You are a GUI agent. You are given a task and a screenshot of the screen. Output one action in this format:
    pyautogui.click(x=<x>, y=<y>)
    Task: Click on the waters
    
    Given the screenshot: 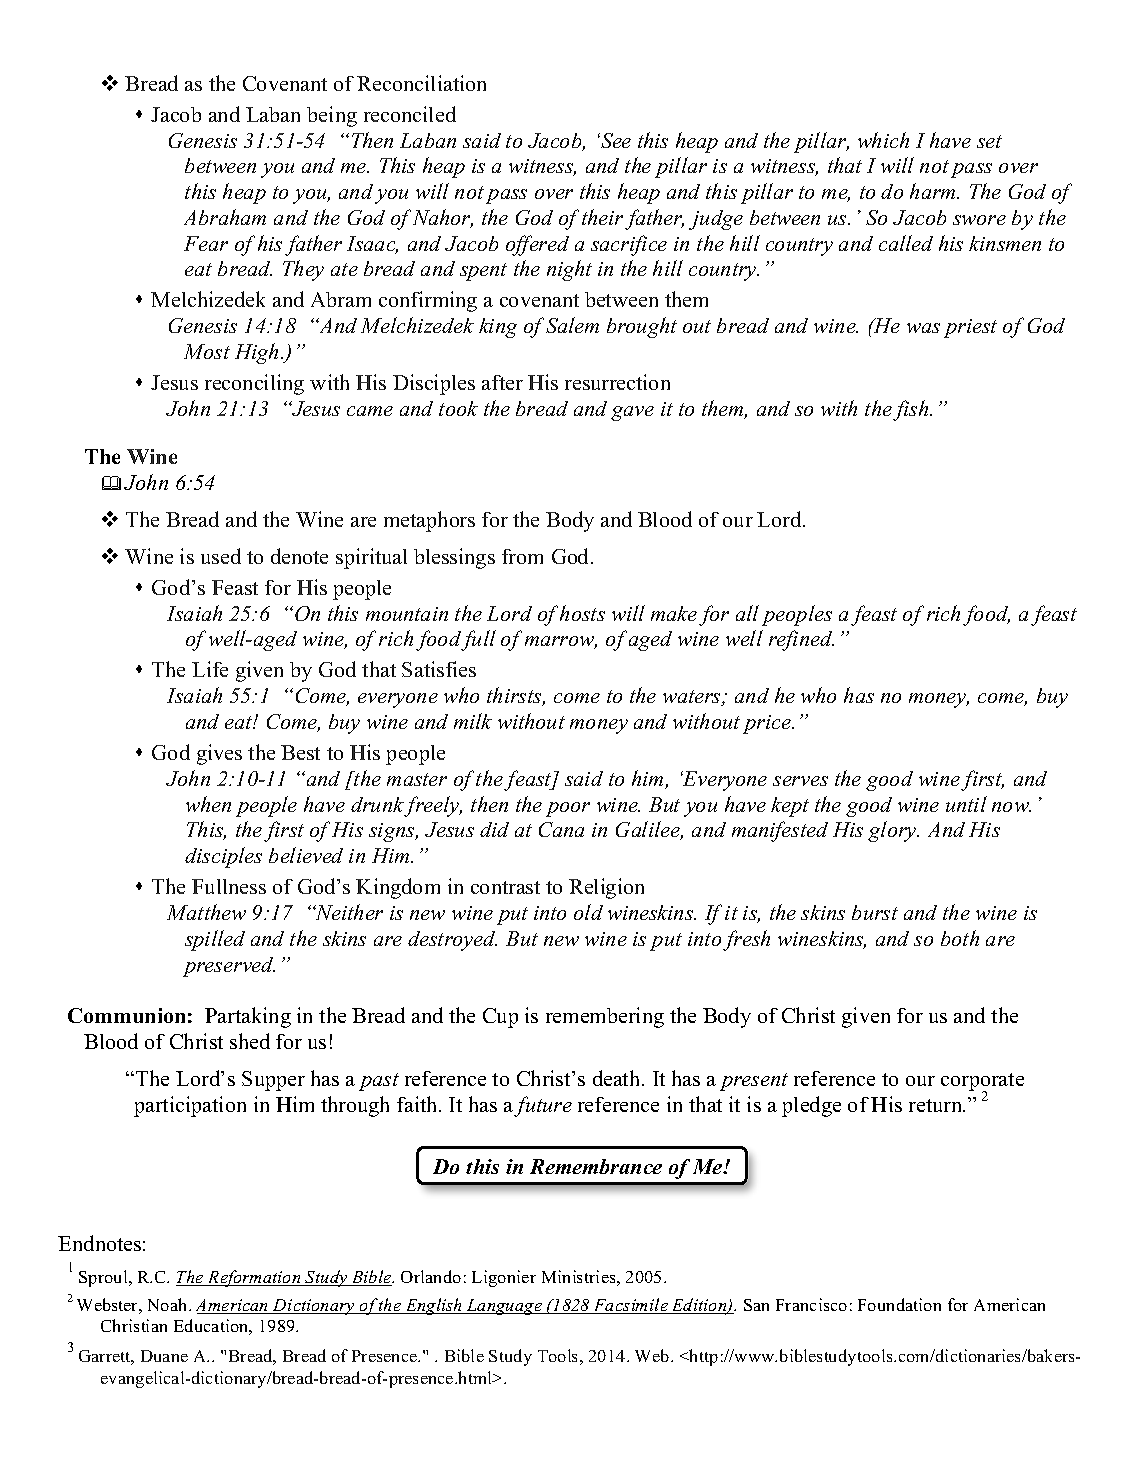 What is the action you would take?
    pyautogui.click(x=693, y=698)
